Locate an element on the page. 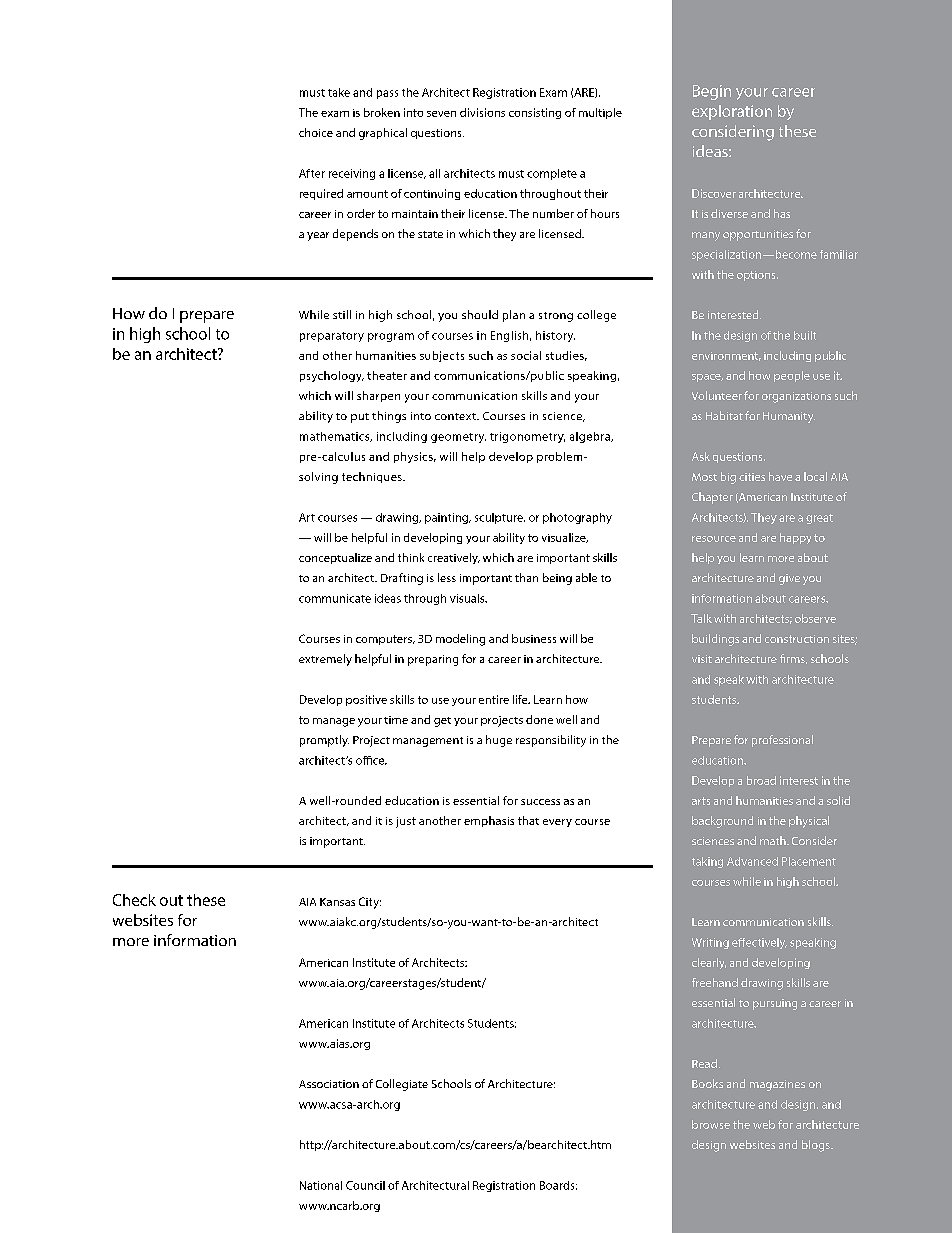  emphasis is located at coordinates (489, 821).
